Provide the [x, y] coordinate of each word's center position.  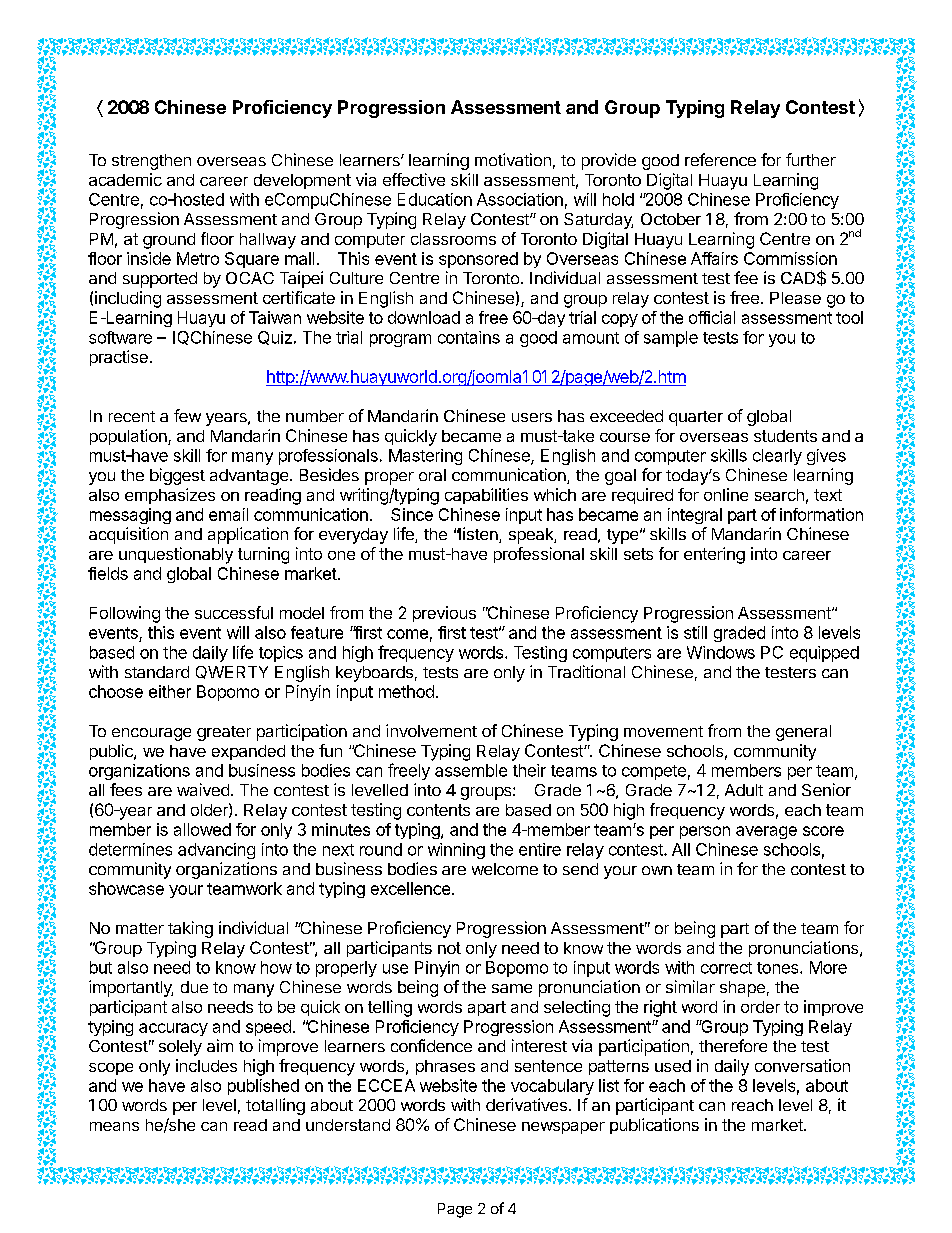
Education [435, 199]
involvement [431, 730]
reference [720, 159]
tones [779, 968]
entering [714, 555]
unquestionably [176, 555]
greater [224, 733]
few [187, 415]
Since [412, 514]
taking [190, 929]
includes [206, 1065]
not [449, 948]
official [712, 317]
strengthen [151, 162]
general [803, 733]
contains [469, 337]
